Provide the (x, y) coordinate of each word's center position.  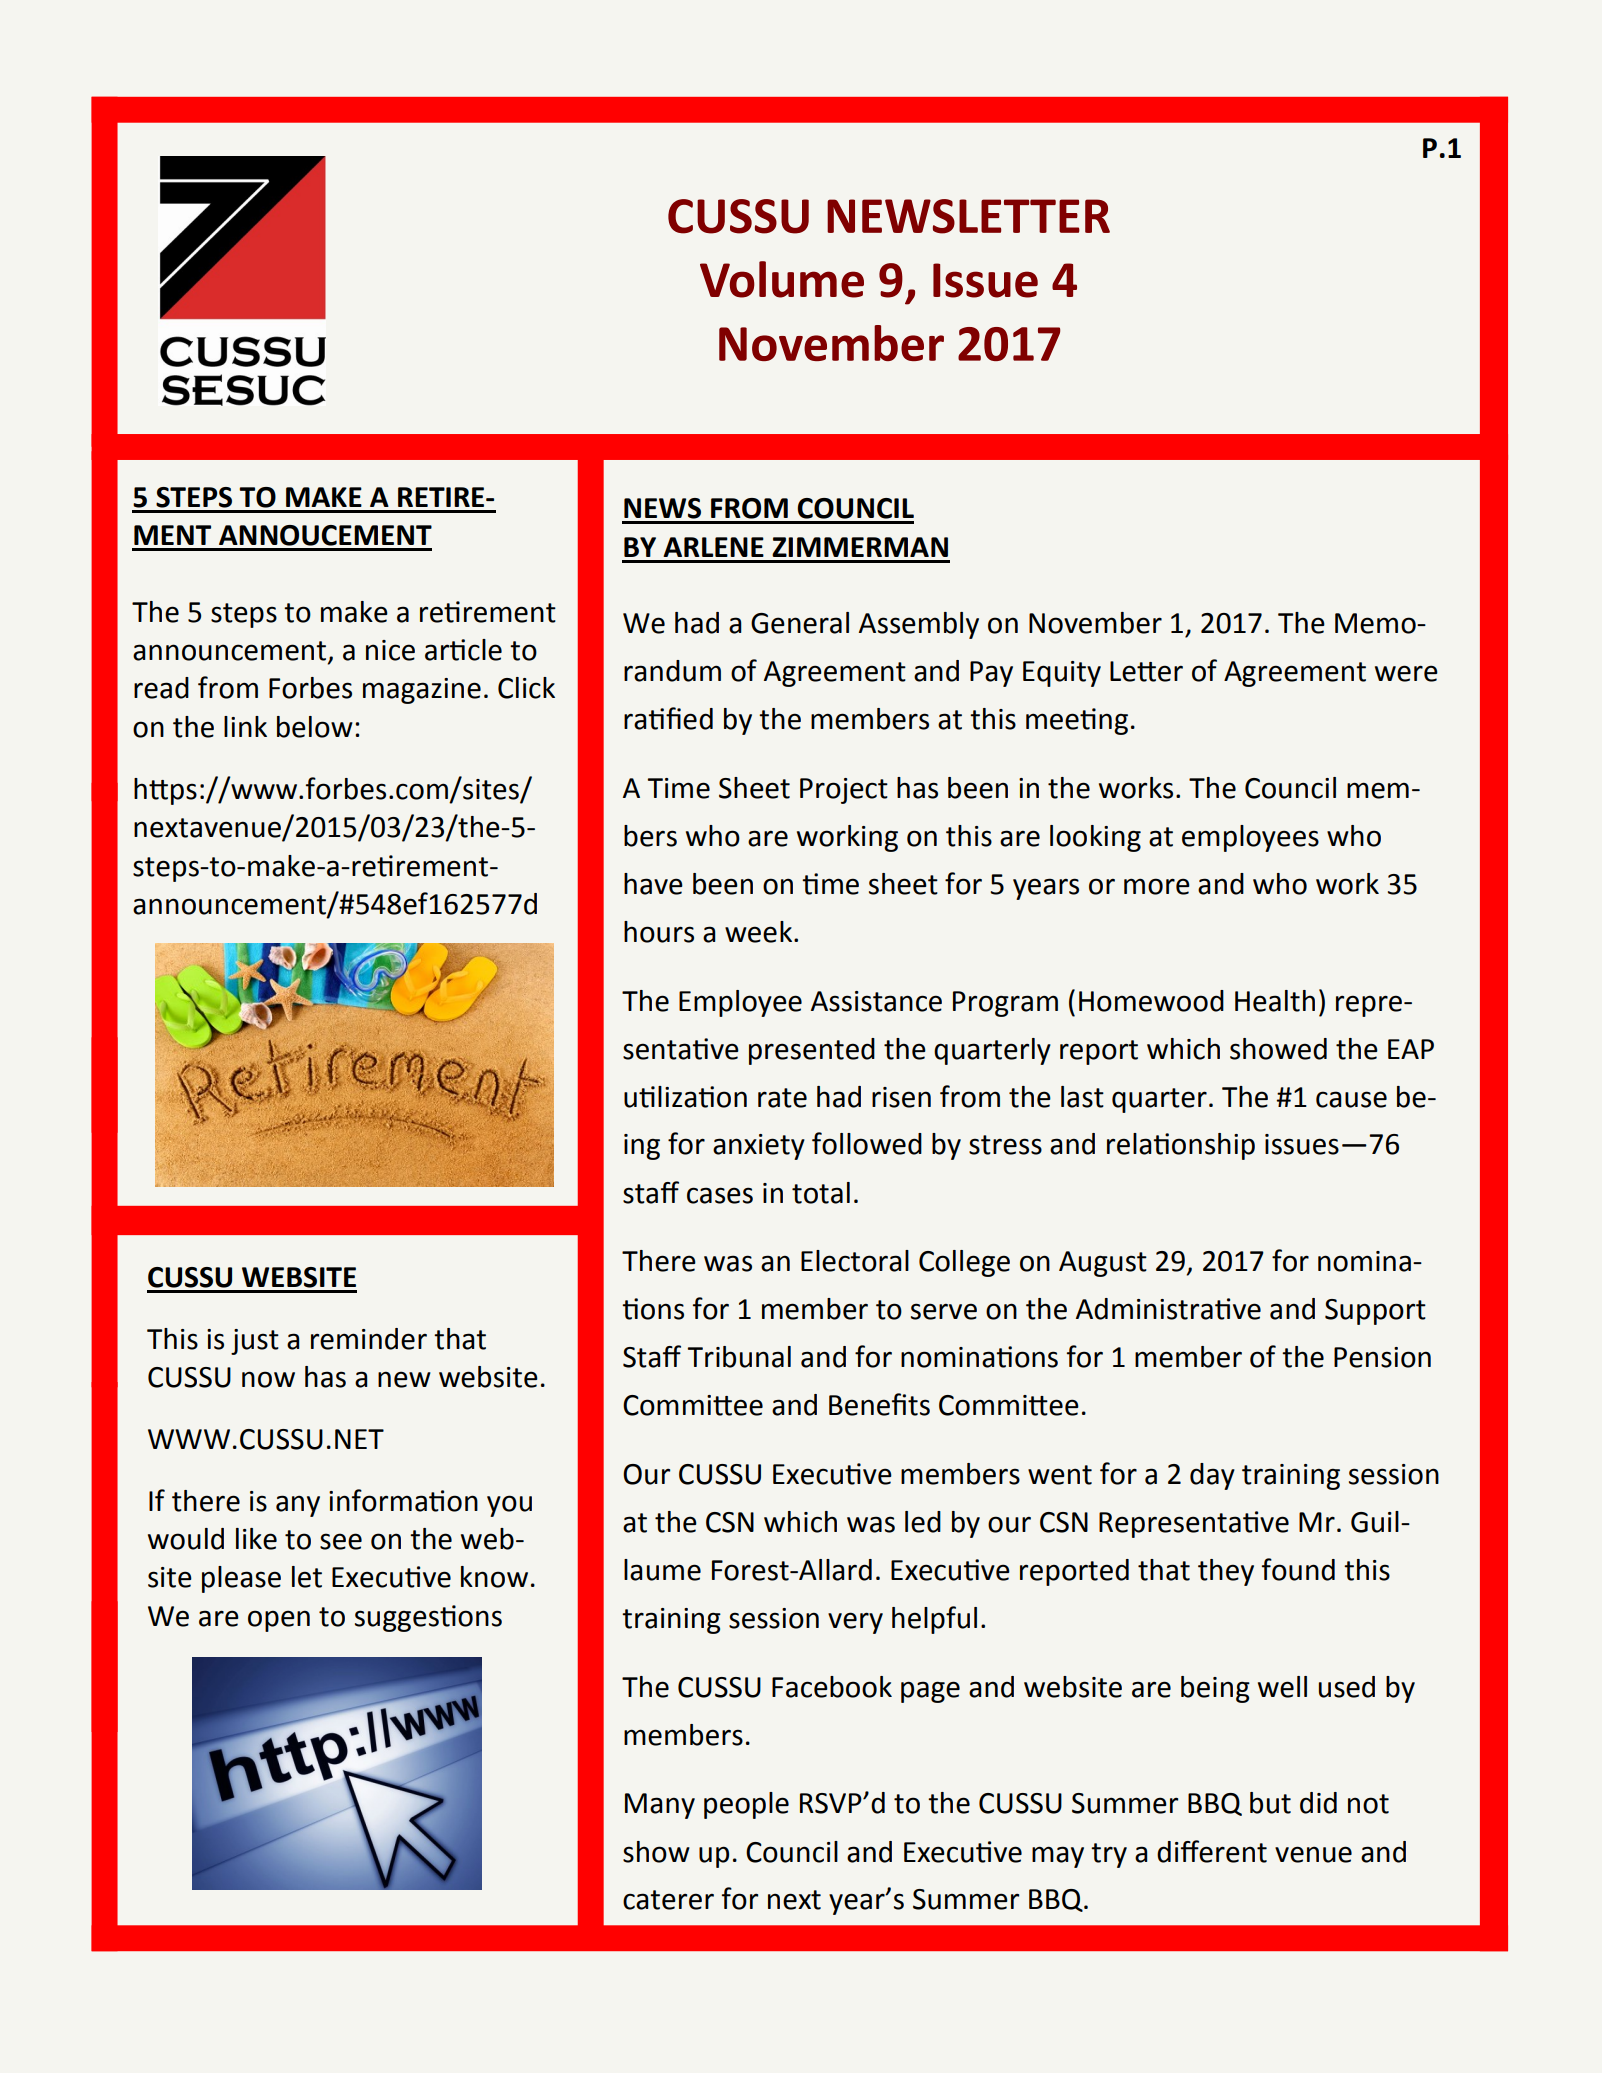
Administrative (1168, 1309)
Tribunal (739, 1357)
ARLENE (713, 547)
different (1212, 1851)
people (746, 1805)
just (255, 1342)
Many (660, 1806)
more (1157, 886)
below (315, 727)
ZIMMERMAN (860, 547)
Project (844, 791)
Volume (782, 279)
